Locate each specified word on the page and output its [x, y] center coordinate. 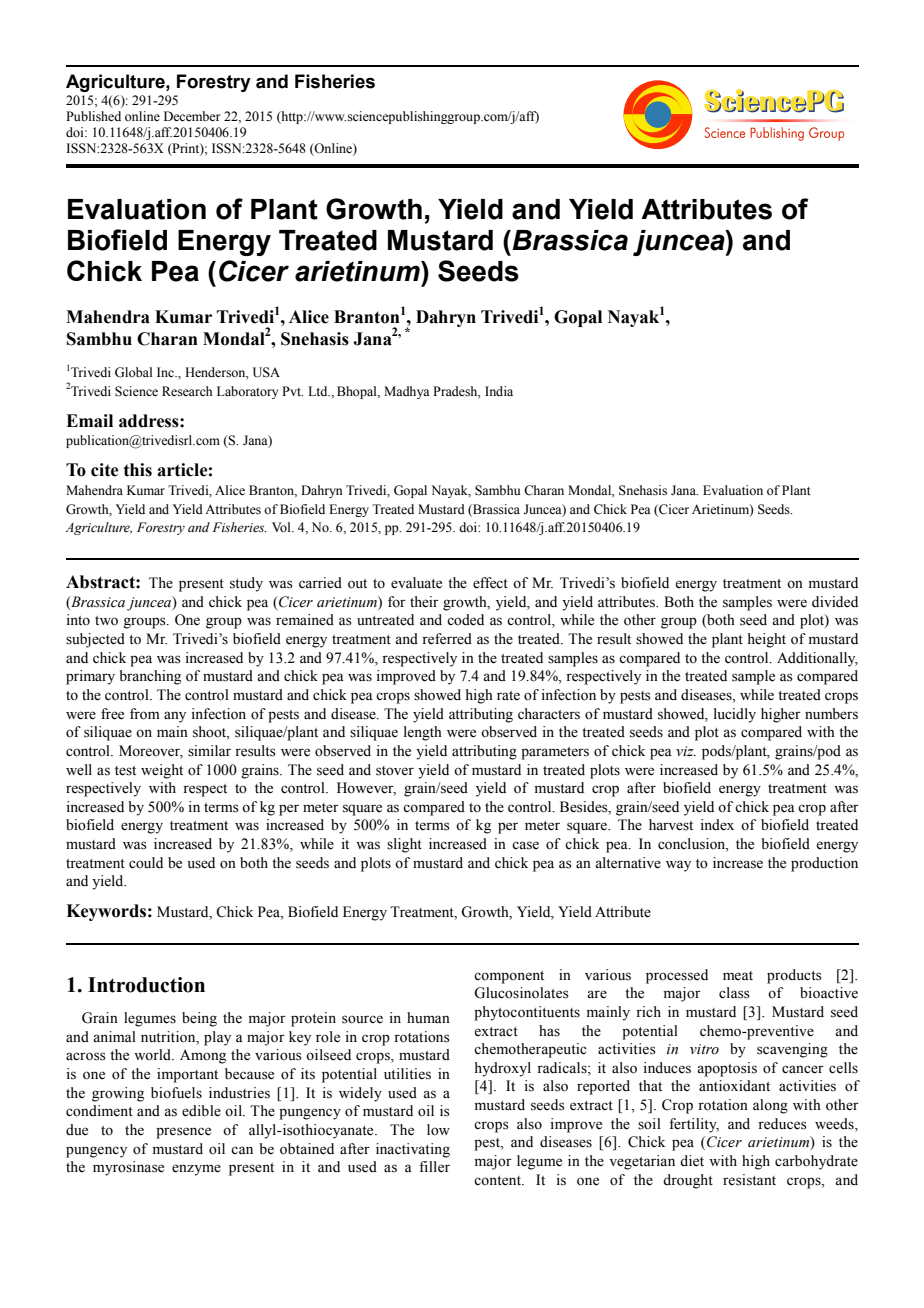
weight [162, 771]
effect [490, 583]
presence [183, 1133]
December [192, 116]
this [138, 470]
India [499, 391]
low [438, 1130]
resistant [749, 1180]
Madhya [407, 392]
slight [404, 845]
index [717, 825]
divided [835, 602]
